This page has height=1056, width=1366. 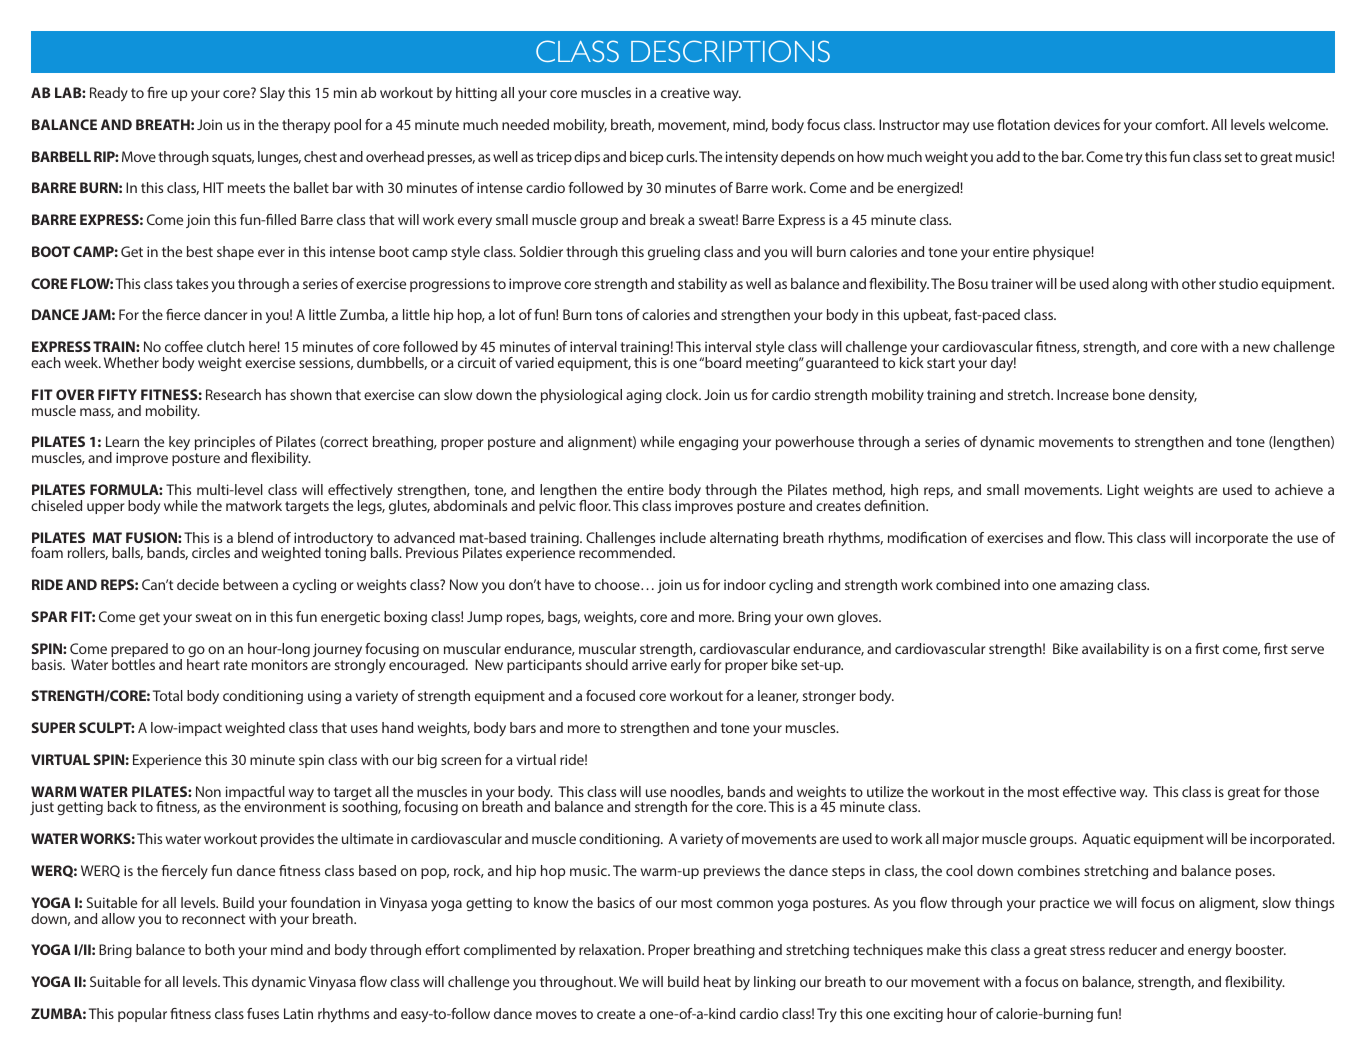 I want to click on clock, so click(x=683, y=394).
